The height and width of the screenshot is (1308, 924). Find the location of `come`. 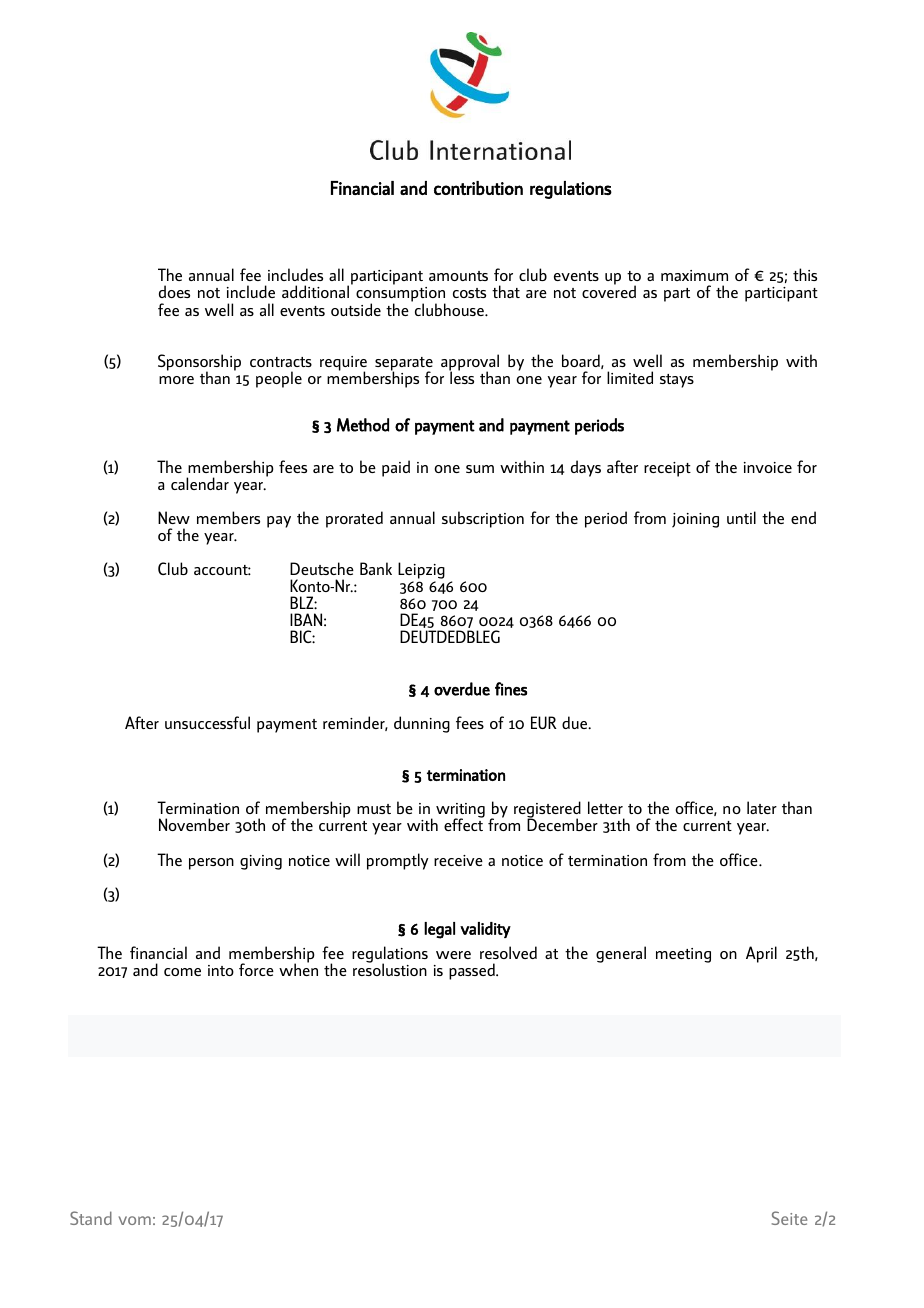

come is located at coordinates (182, 972).
